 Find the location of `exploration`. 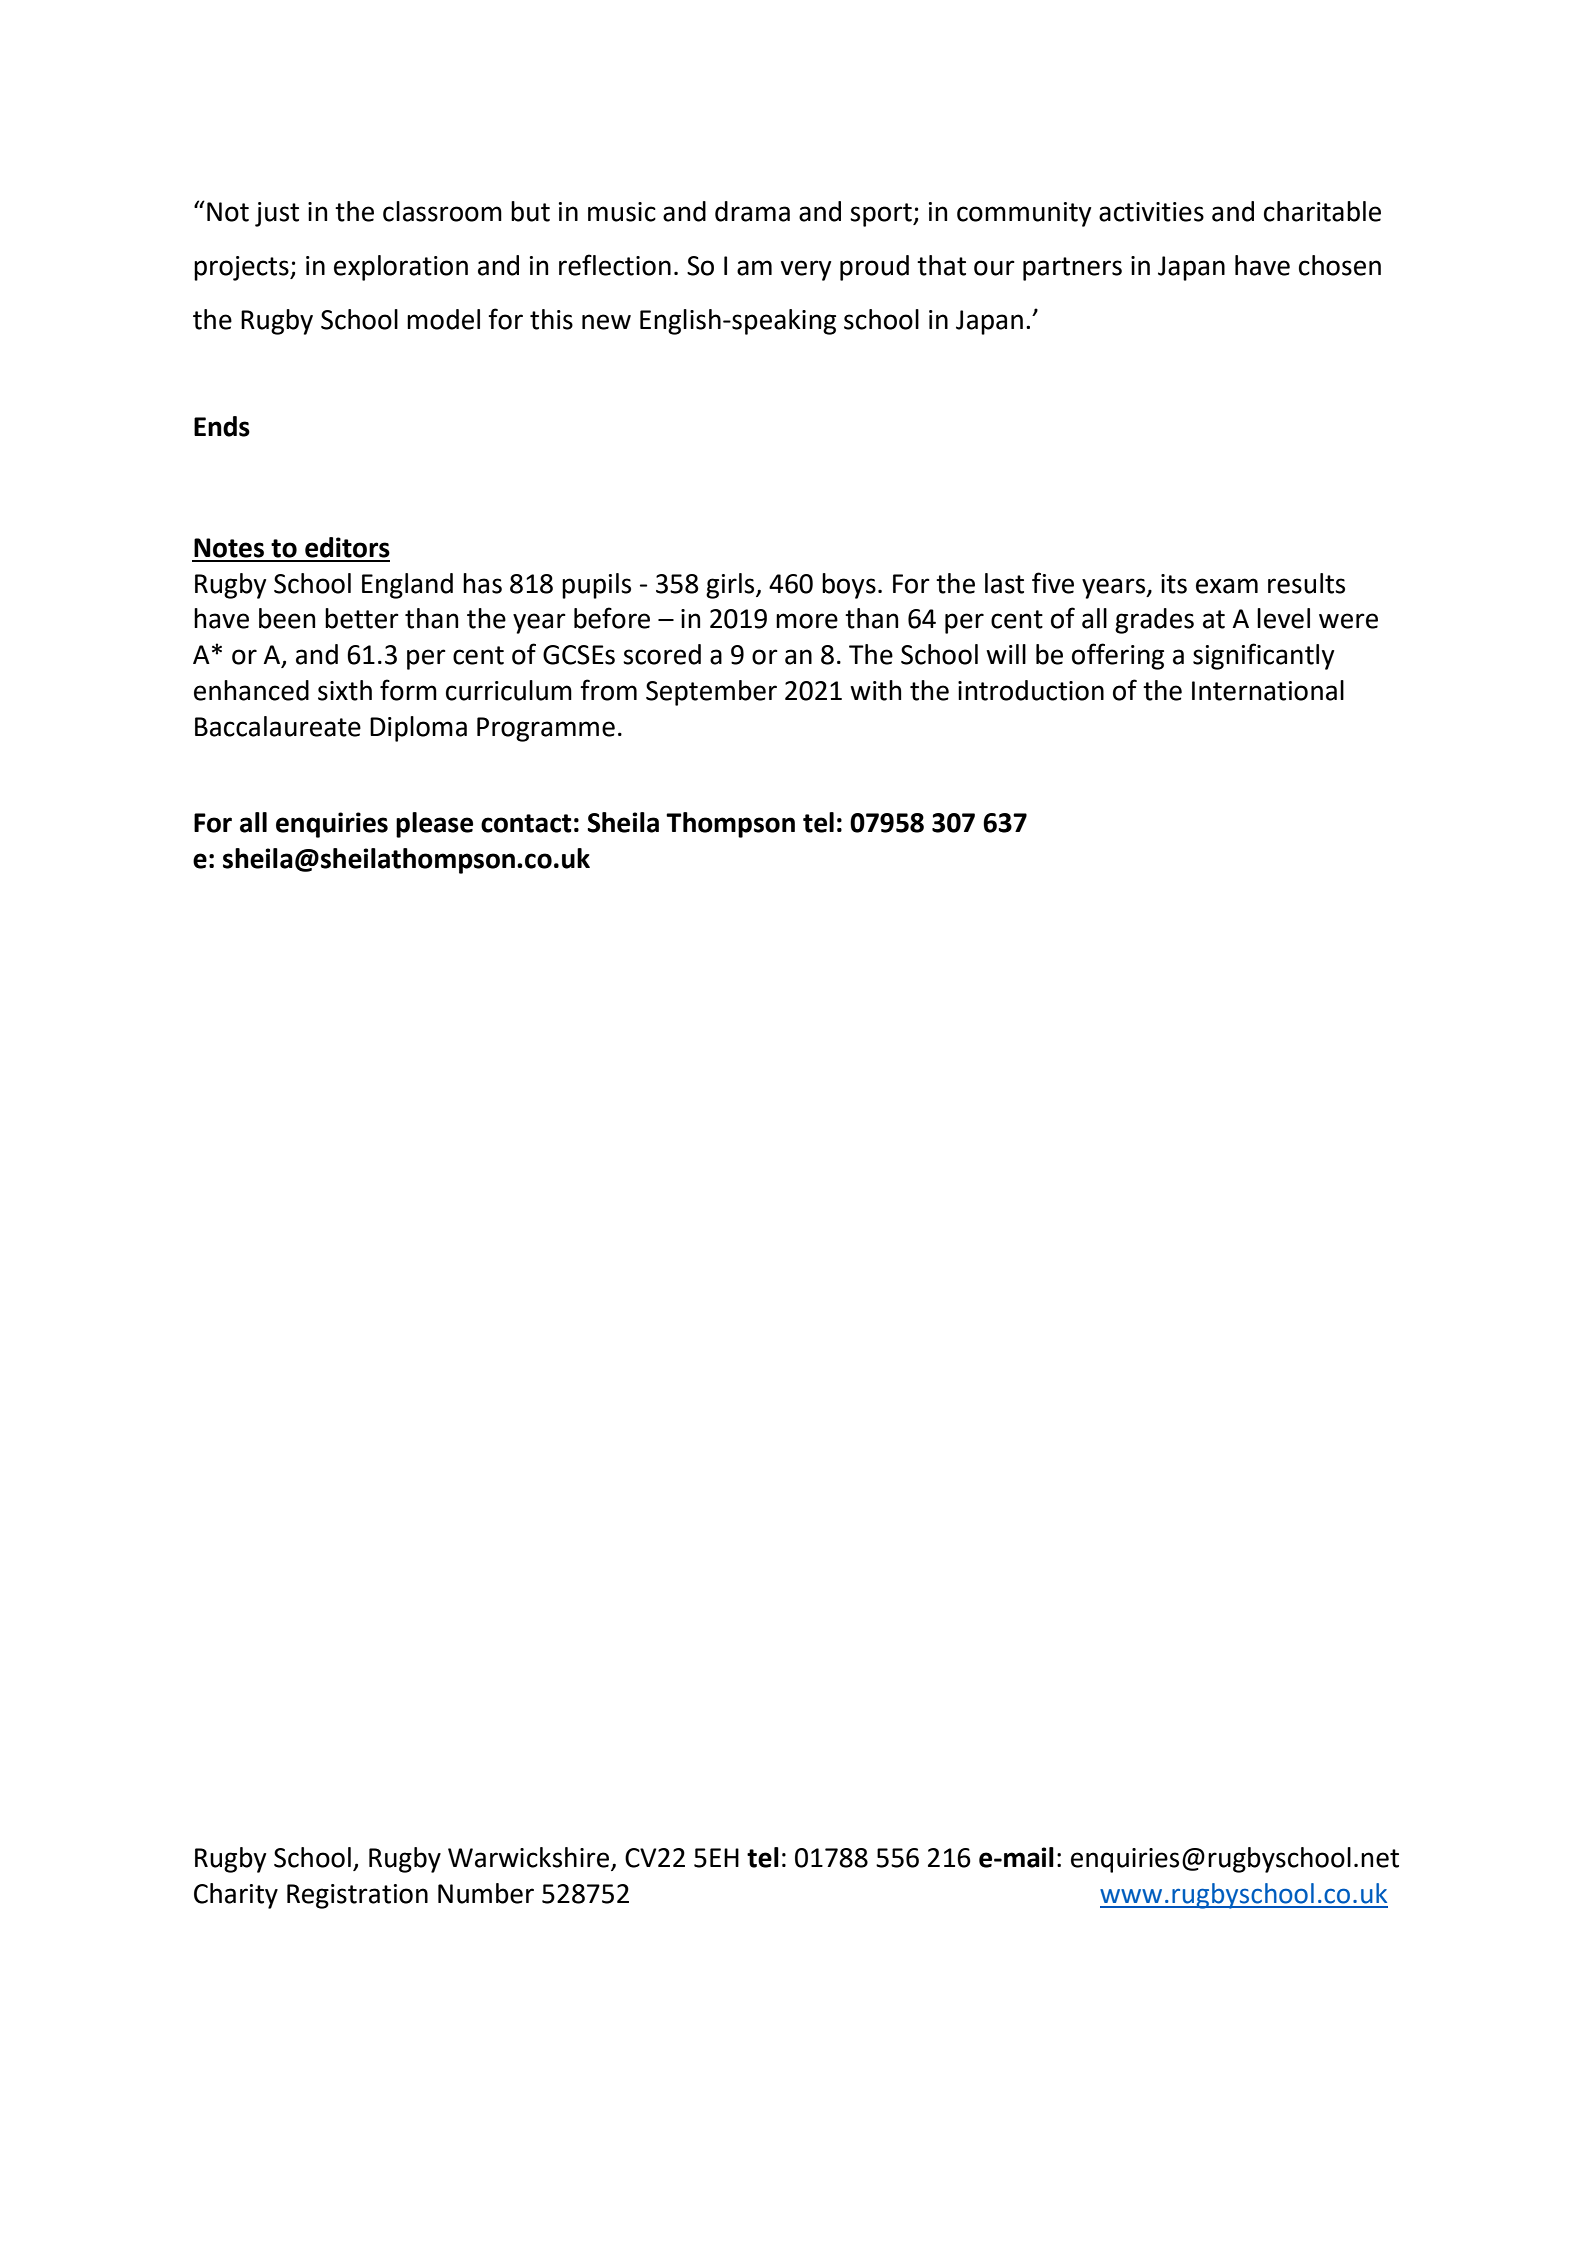

exploration is located at coordinates (401, 268).
